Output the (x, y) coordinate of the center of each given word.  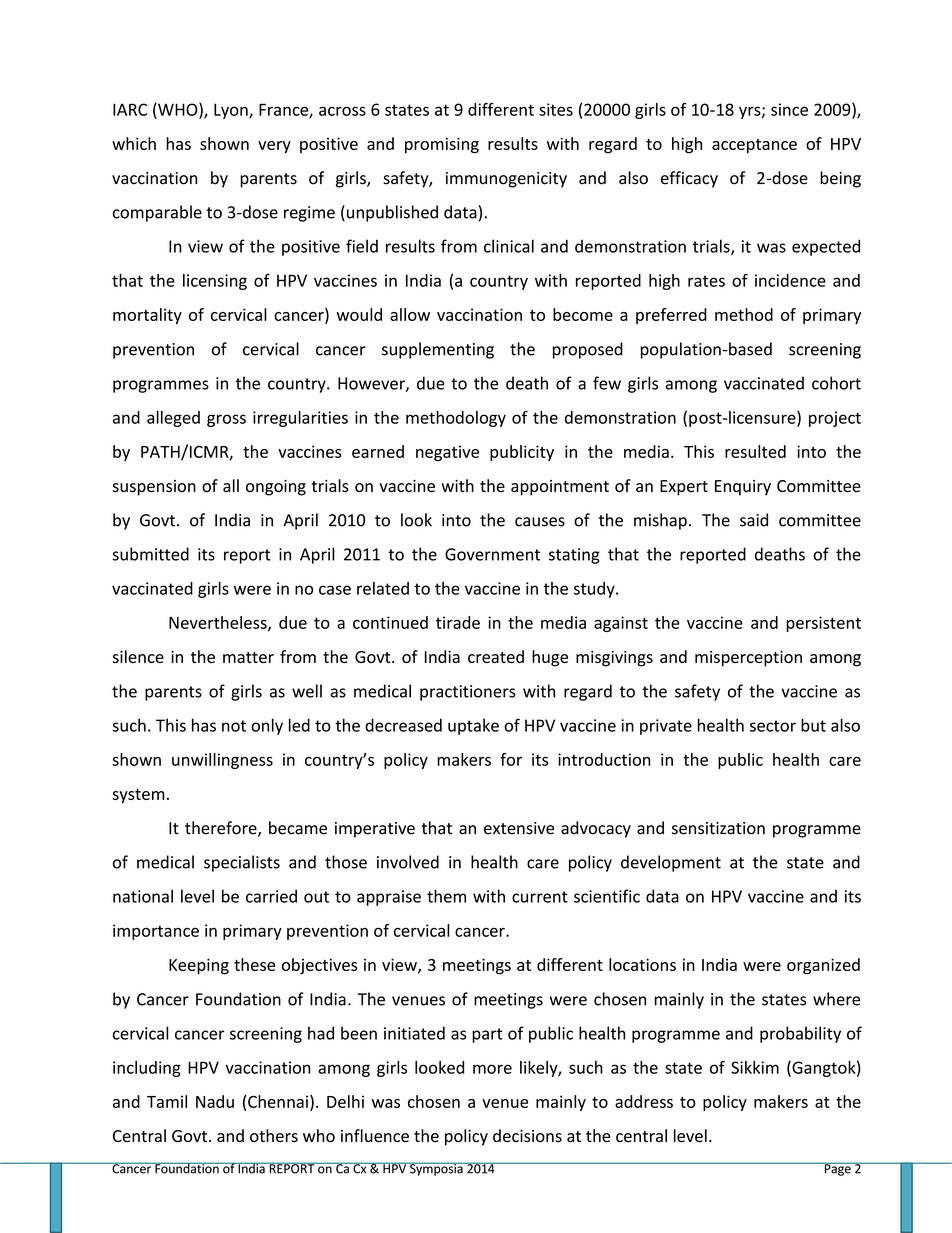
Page (837, 1169)
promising (442, 145)
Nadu (215, 1101)
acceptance (754, 146)
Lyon (232, 111)
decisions (527, 1136)
